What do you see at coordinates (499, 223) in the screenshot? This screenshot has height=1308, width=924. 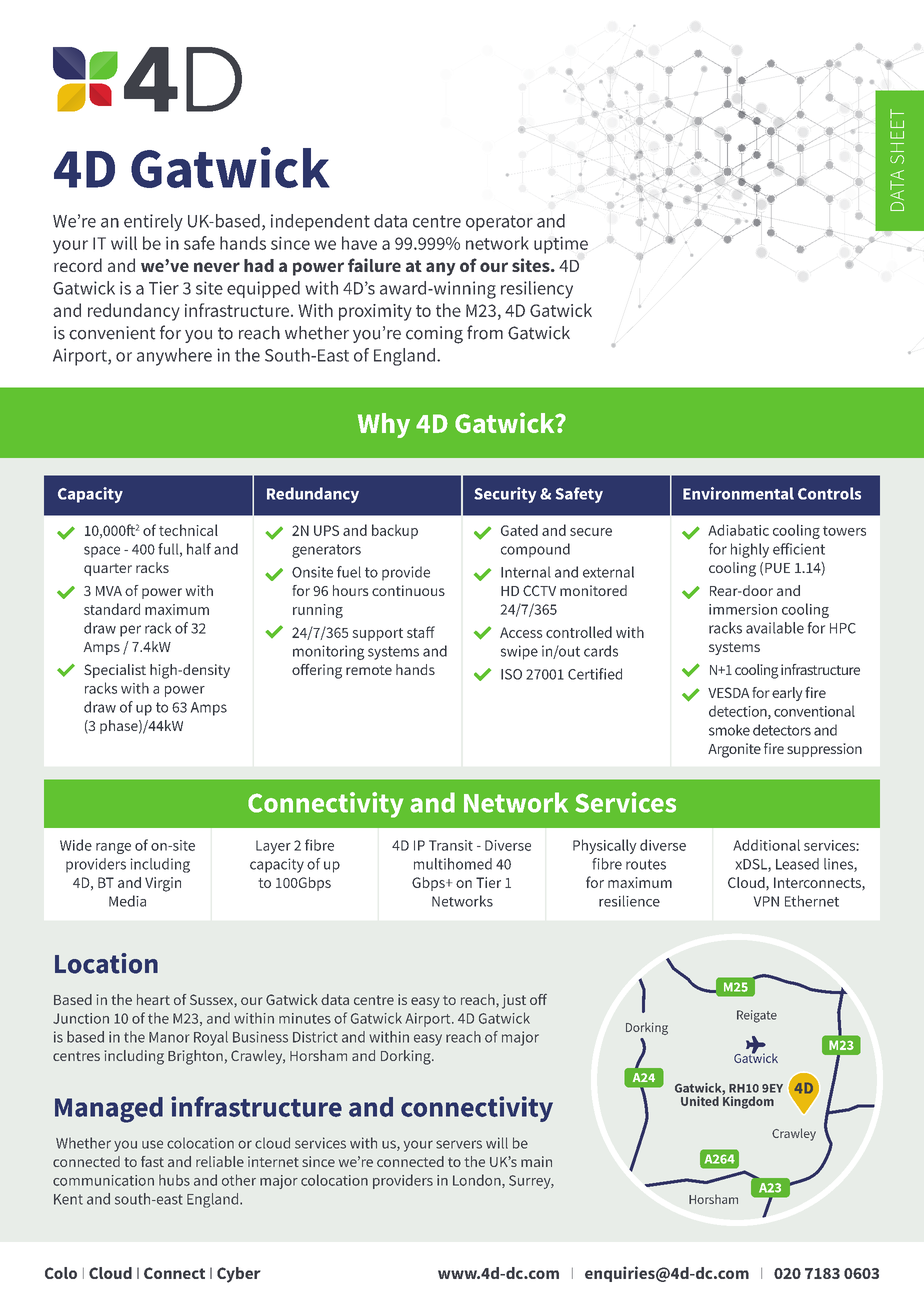 I see `operator` at bounding box center [499, 223].
